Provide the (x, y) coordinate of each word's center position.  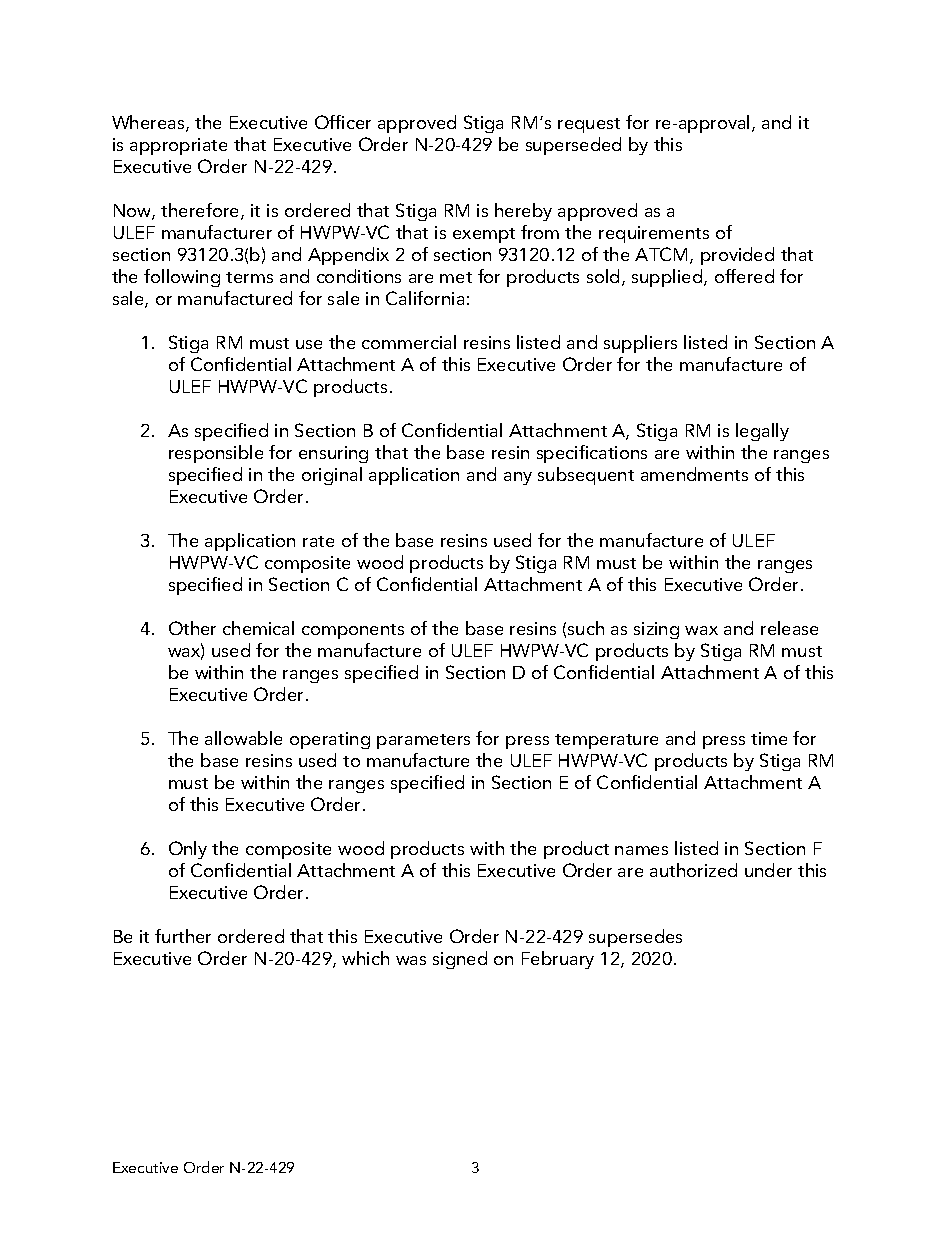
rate (318, 541)
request (589, 125)
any (518, 478)
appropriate (178, 146)
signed (460, 960)
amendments (694, 474)
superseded (573, 146)
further (183, 936)
